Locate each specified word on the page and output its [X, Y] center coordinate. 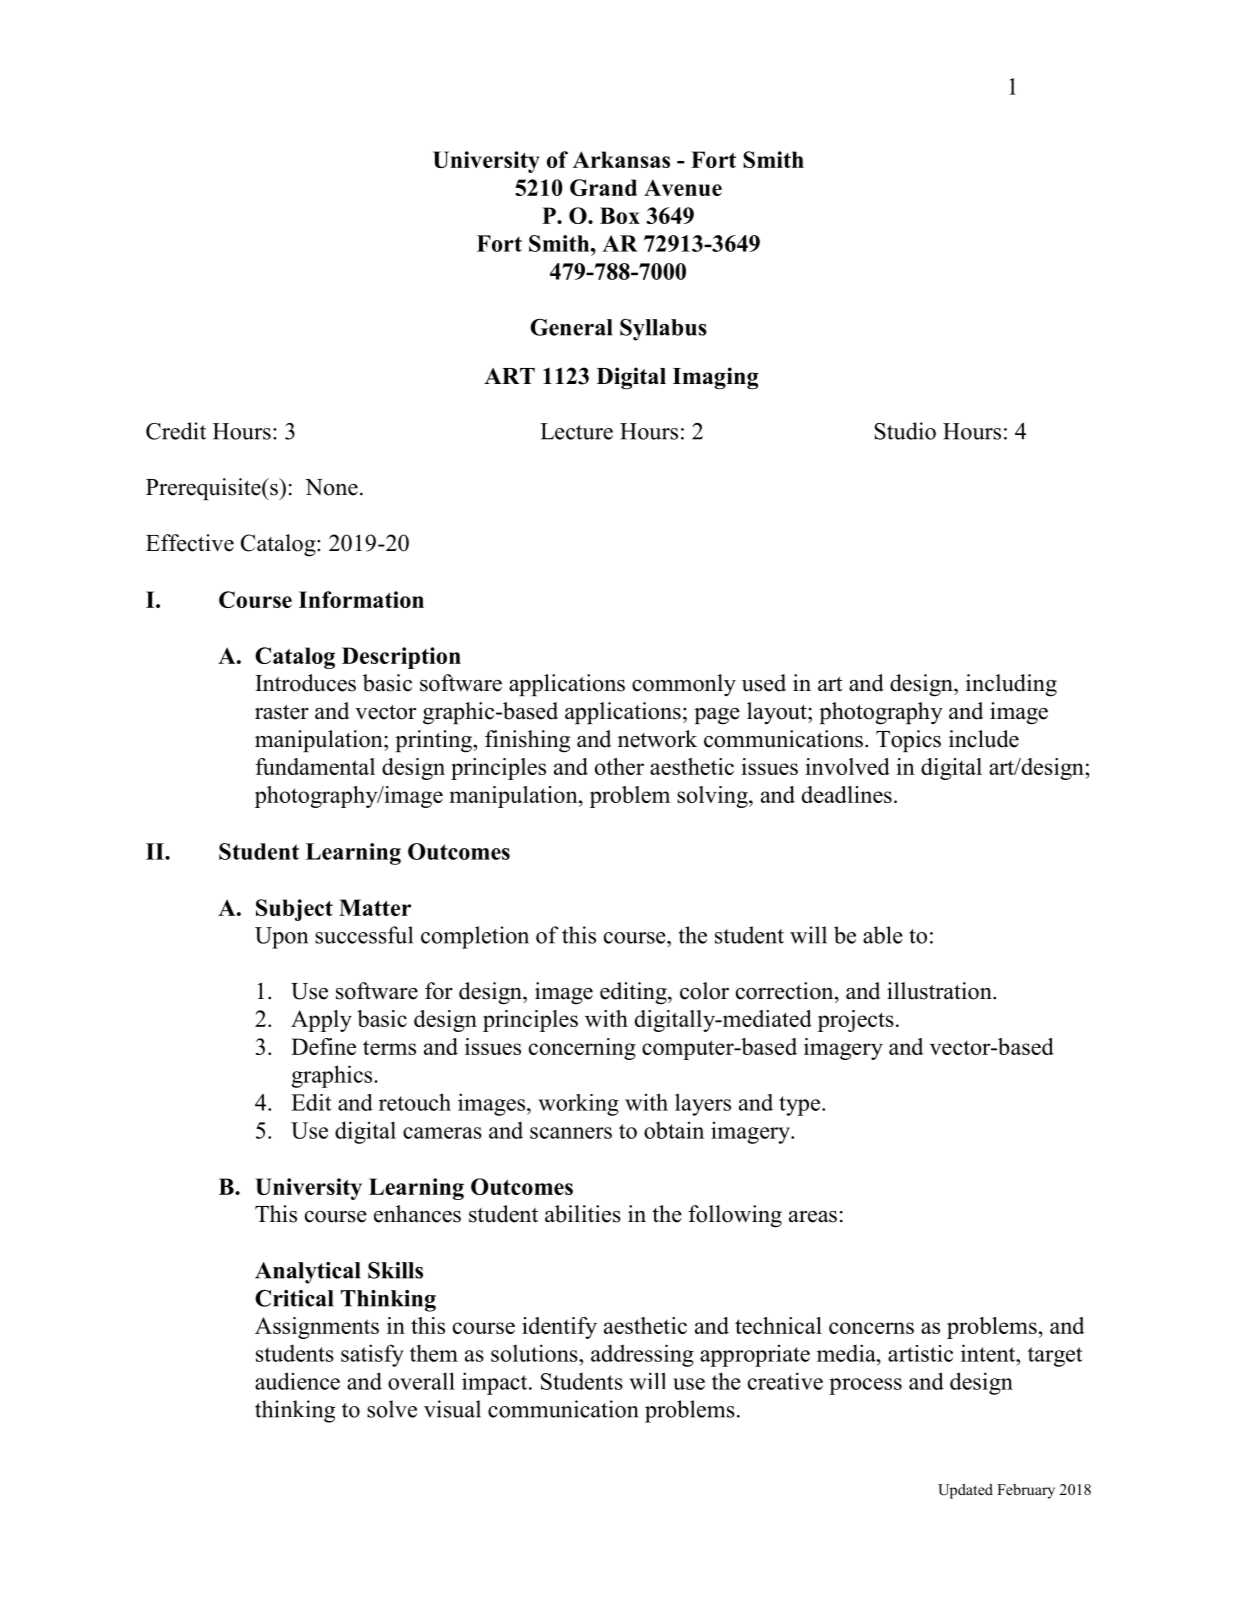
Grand [603, 187]
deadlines [847, 794]
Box [620, 215]
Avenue [683, 187]
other [619, 766]
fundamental [315, 766]
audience [297, 1381]
